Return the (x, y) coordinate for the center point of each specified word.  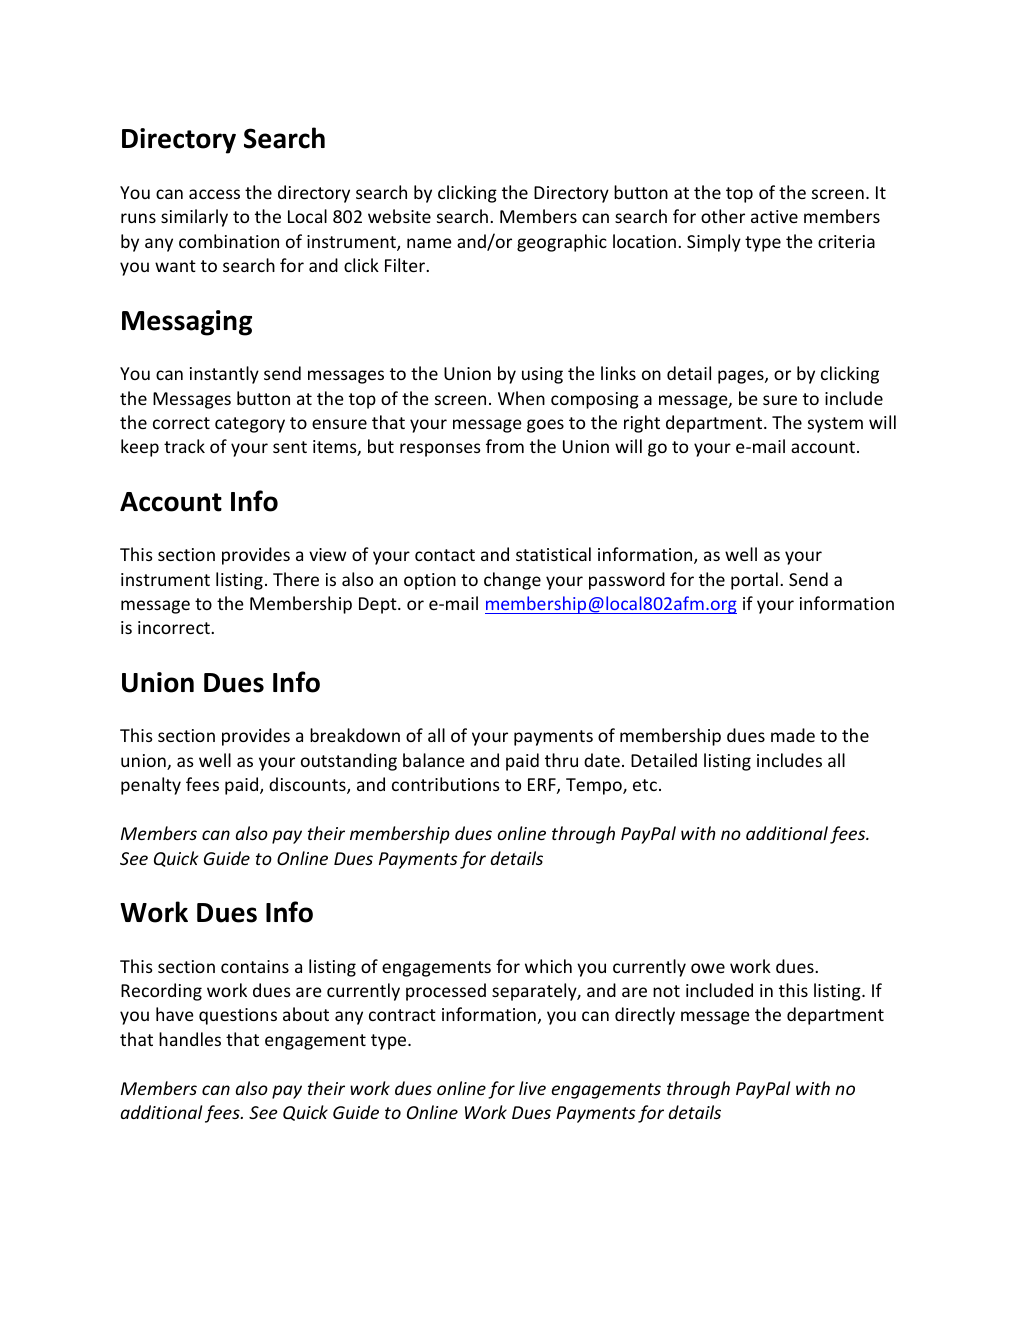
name (429, 243)
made (793, 735)
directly (645, 1016)
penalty (151, 786)
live (532, 1088)
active (774, 216)
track (184, 446)
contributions (446, 784)
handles (190, 1039)
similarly (194, 218)
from (505, 446)
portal (754, 581)
